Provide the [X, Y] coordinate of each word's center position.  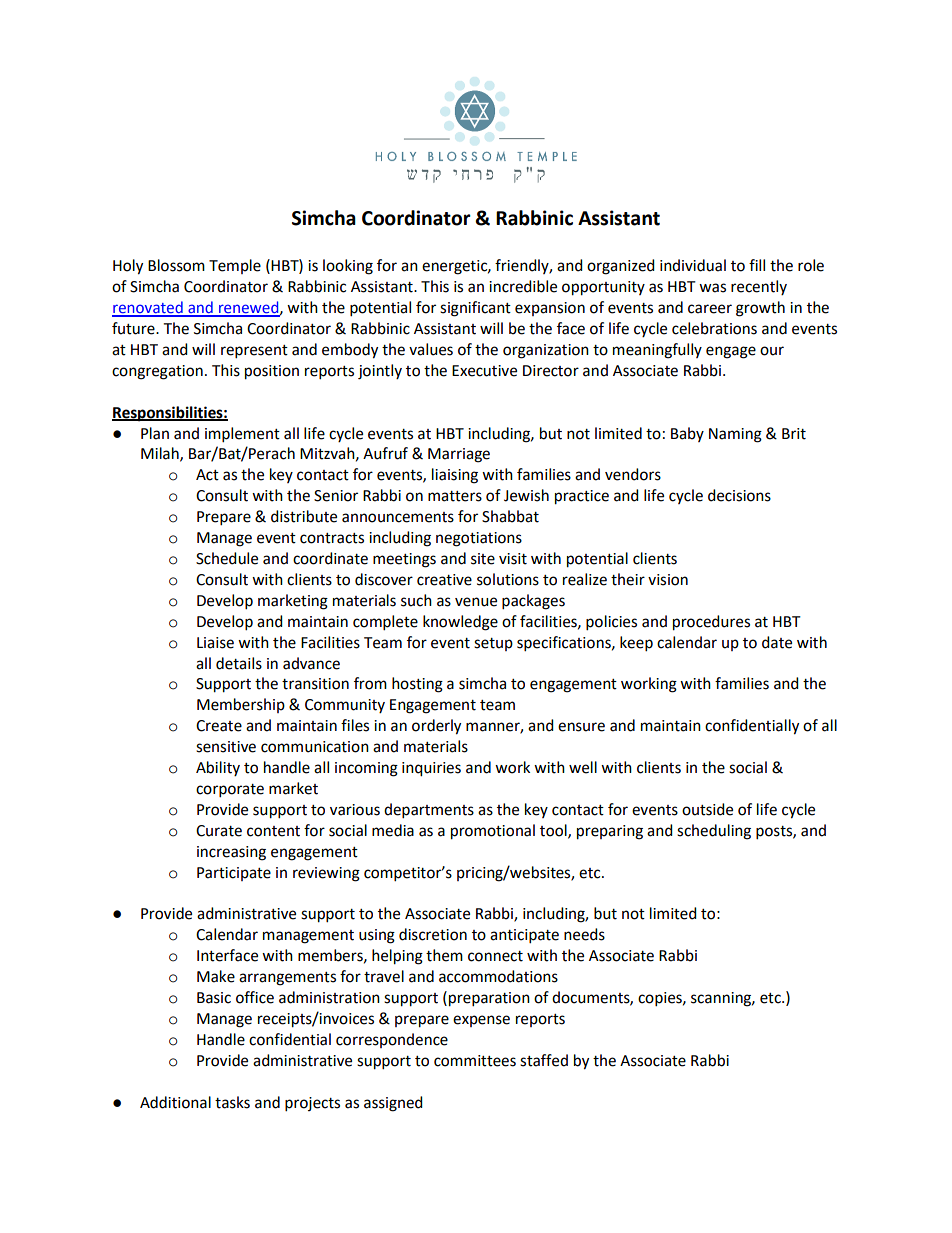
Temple [235, 266]
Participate [234, 874]
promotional [493, 832]
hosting [417, 685]
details [239, 663]
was [712, 288]
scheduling [714, 832]
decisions [739, 495]
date [777, 642]
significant [475, 309]
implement [242, 435]
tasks [232, 1102]
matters [455, 496]
